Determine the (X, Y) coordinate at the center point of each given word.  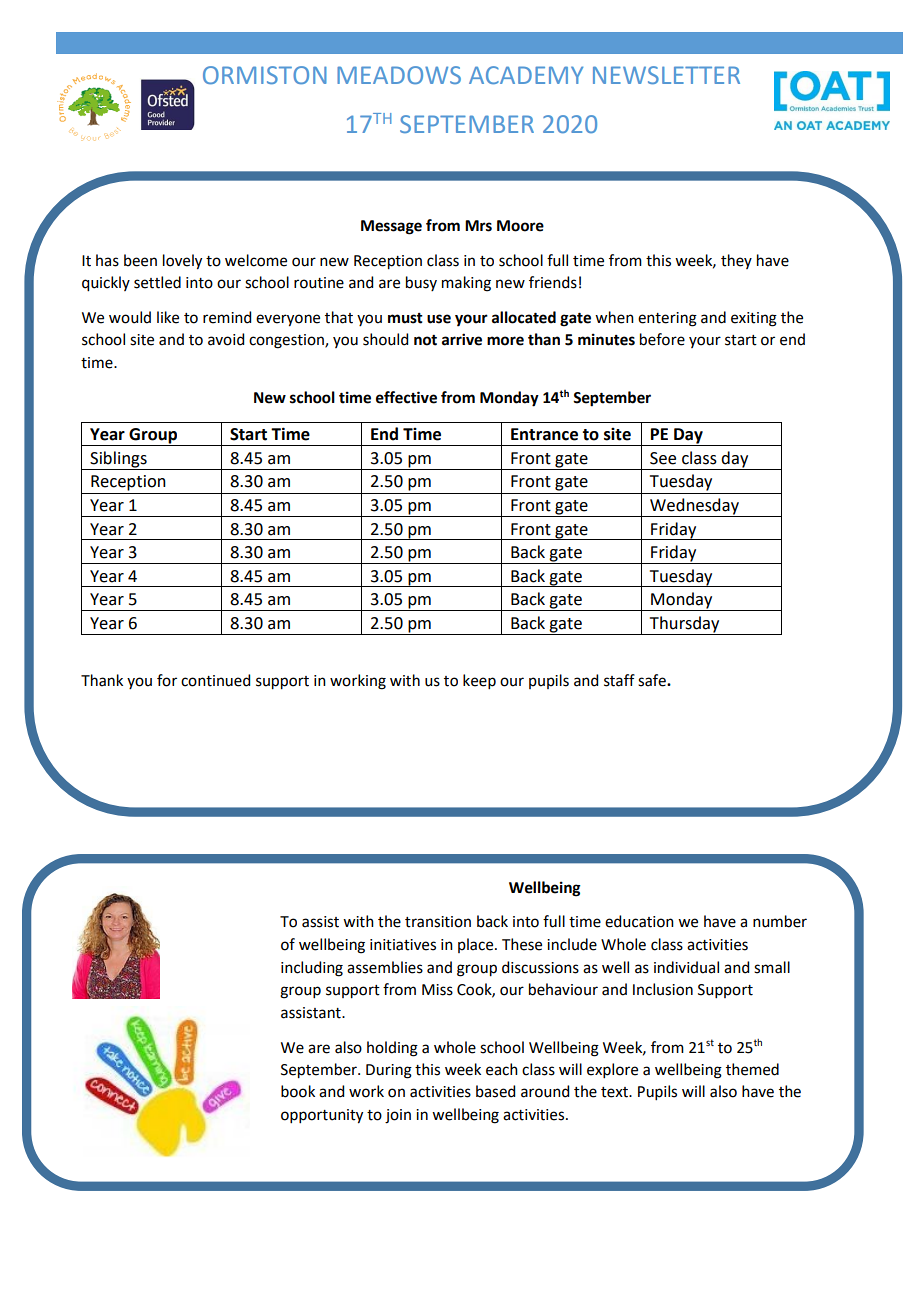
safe (653, 680)
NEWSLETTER (666, 75)
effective (406, 397)
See (663, 458)
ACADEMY (526, 75)
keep (479, 681)
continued (215, 680)
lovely (182, 262)
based (495, 1091)
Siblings (118, 460)
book (298, 1091)
